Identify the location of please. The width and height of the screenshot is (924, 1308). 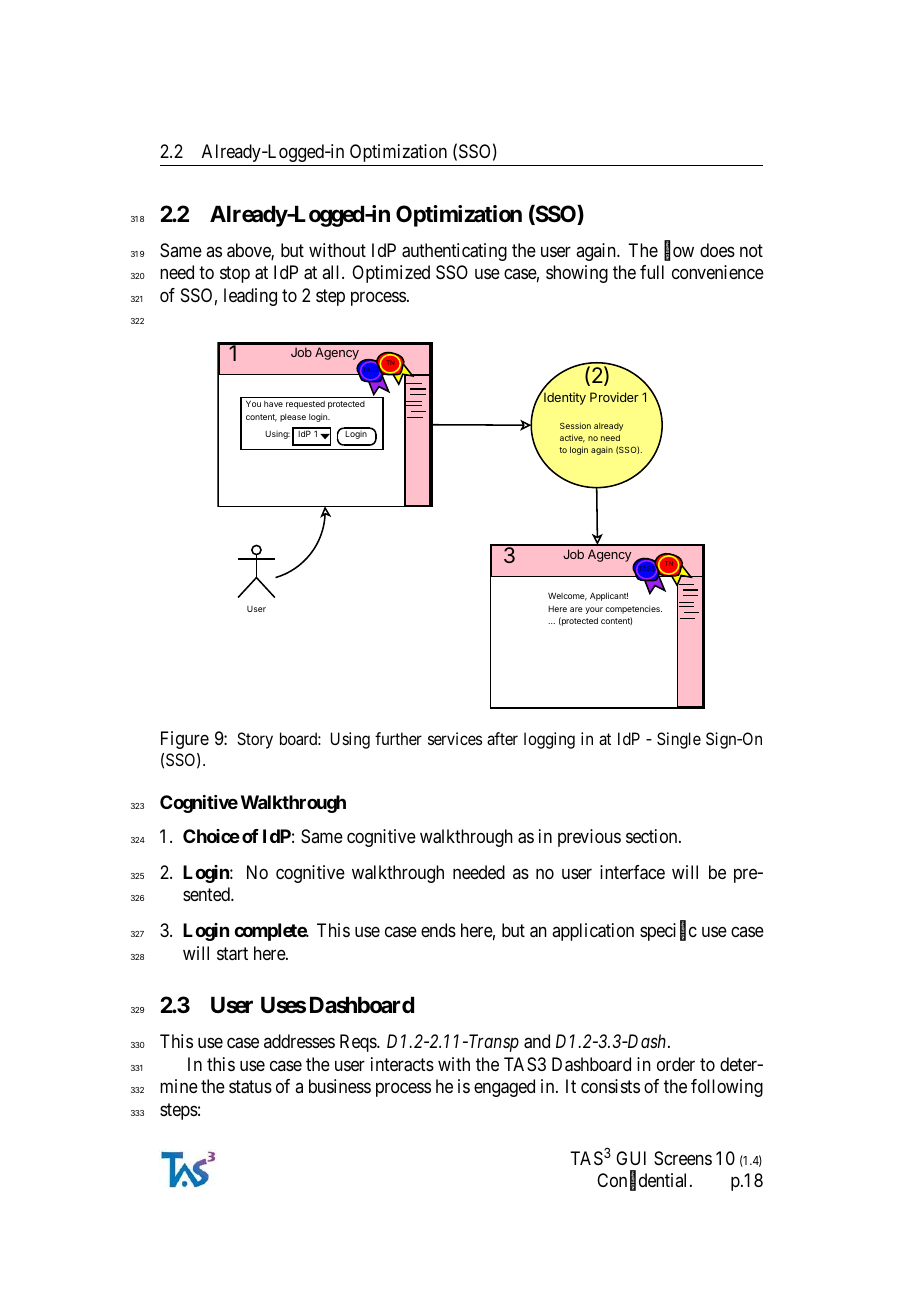
(293, 418).
